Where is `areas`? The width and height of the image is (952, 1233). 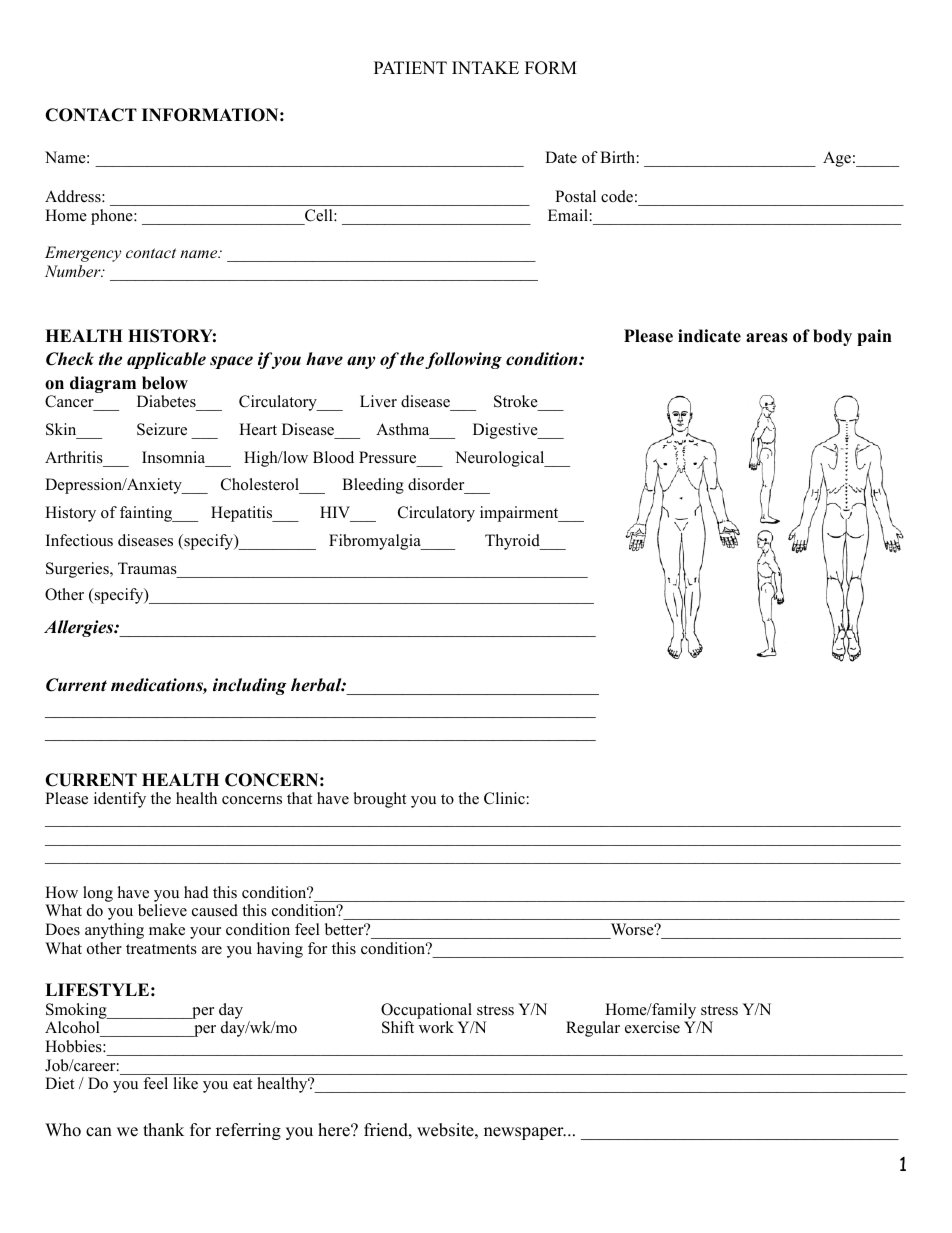 areas is located at coordinates (767, 338).
